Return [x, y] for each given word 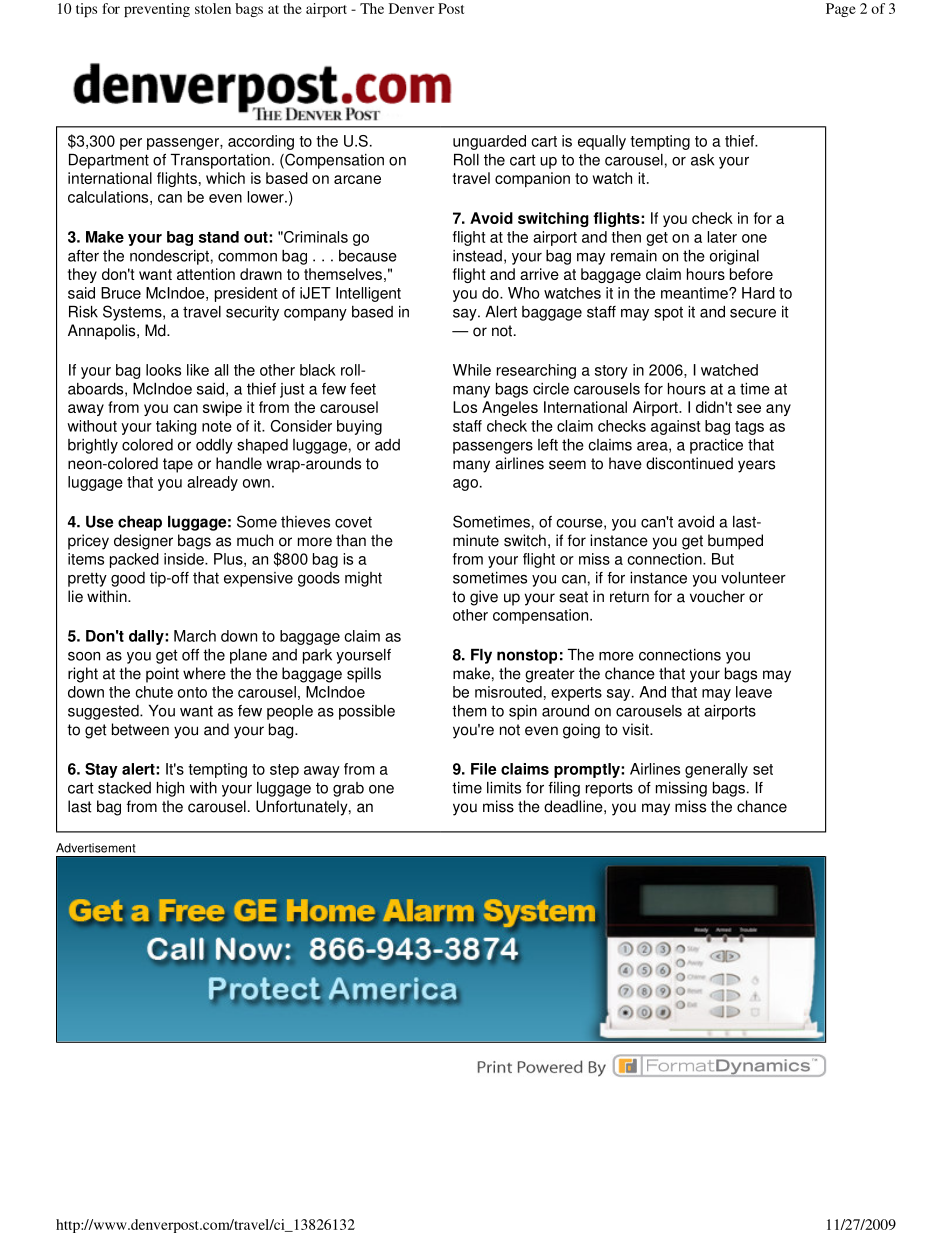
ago [465, 485]
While [472, 370]
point [162, 675]
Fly [481, 656]
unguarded [489, 142]
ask [702, 160]
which [225, 178]
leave [754, 692]
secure [753, 313]
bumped [735, 542]
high [170, 789]
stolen [213, 8]
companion [532, 179]
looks [163, 370]
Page [841, 10]
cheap [140, 523]
